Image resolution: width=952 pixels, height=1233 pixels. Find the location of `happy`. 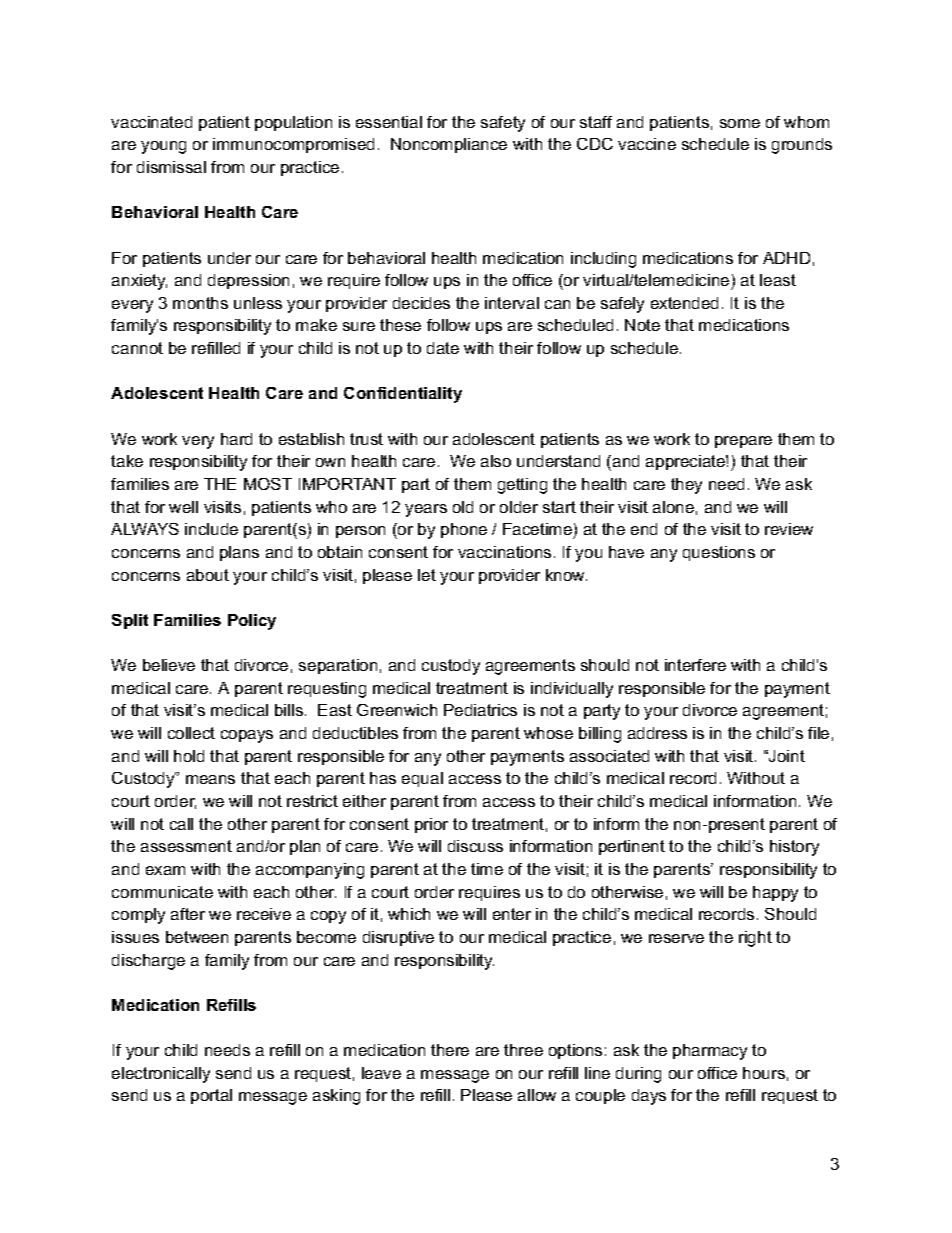

happy is located at coordinates (775, 894).
